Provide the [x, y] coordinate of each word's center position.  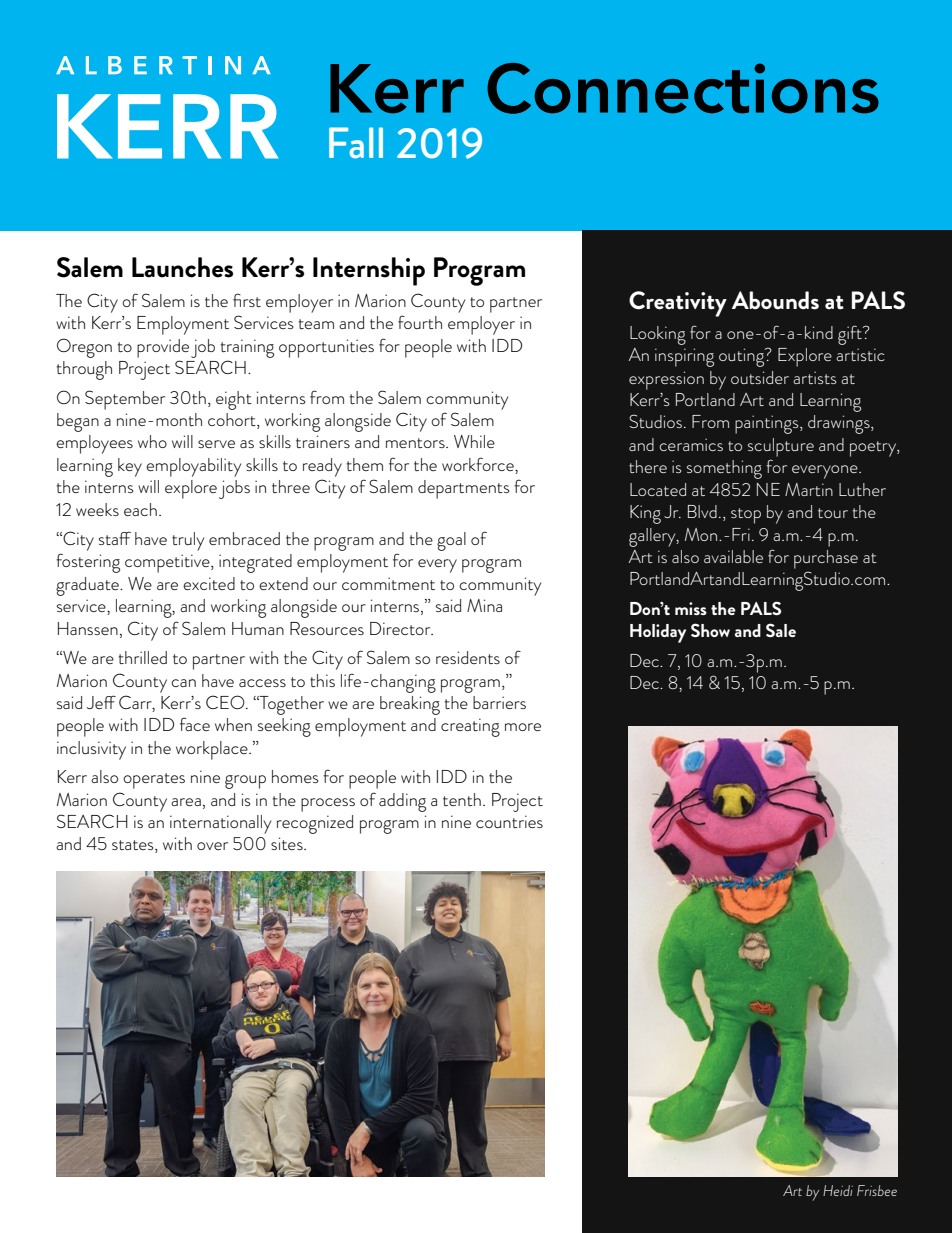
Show [710, 630]
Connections [683, 88]
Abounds [775, 300]
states [134, 846]
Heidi [838, 1190]
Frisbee [877, 1190]
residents [468, 657]
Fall [356, 143]
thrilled [143, 657]
